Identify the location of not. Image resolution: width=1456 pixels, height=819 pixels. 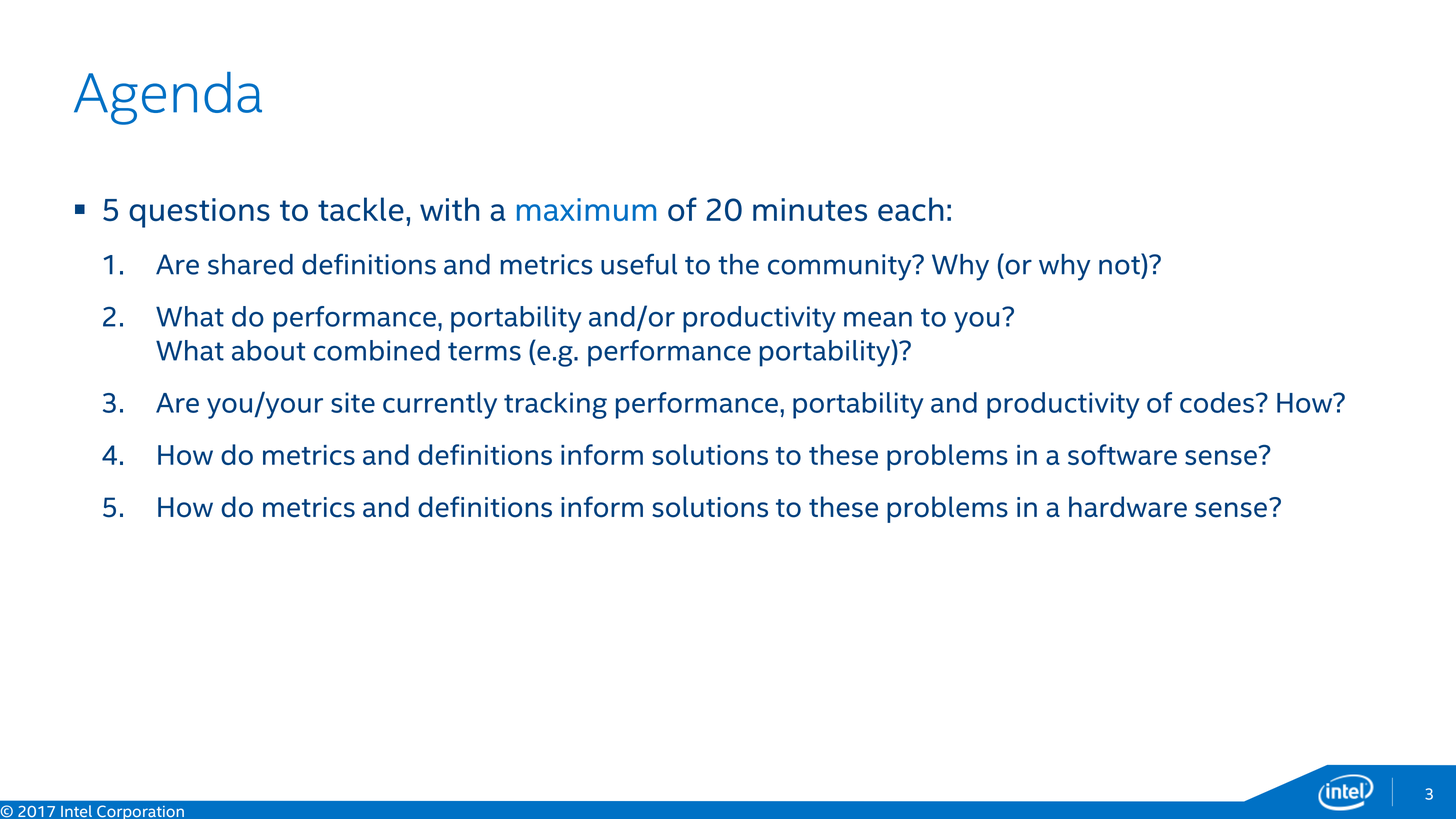
(1120, 264).
